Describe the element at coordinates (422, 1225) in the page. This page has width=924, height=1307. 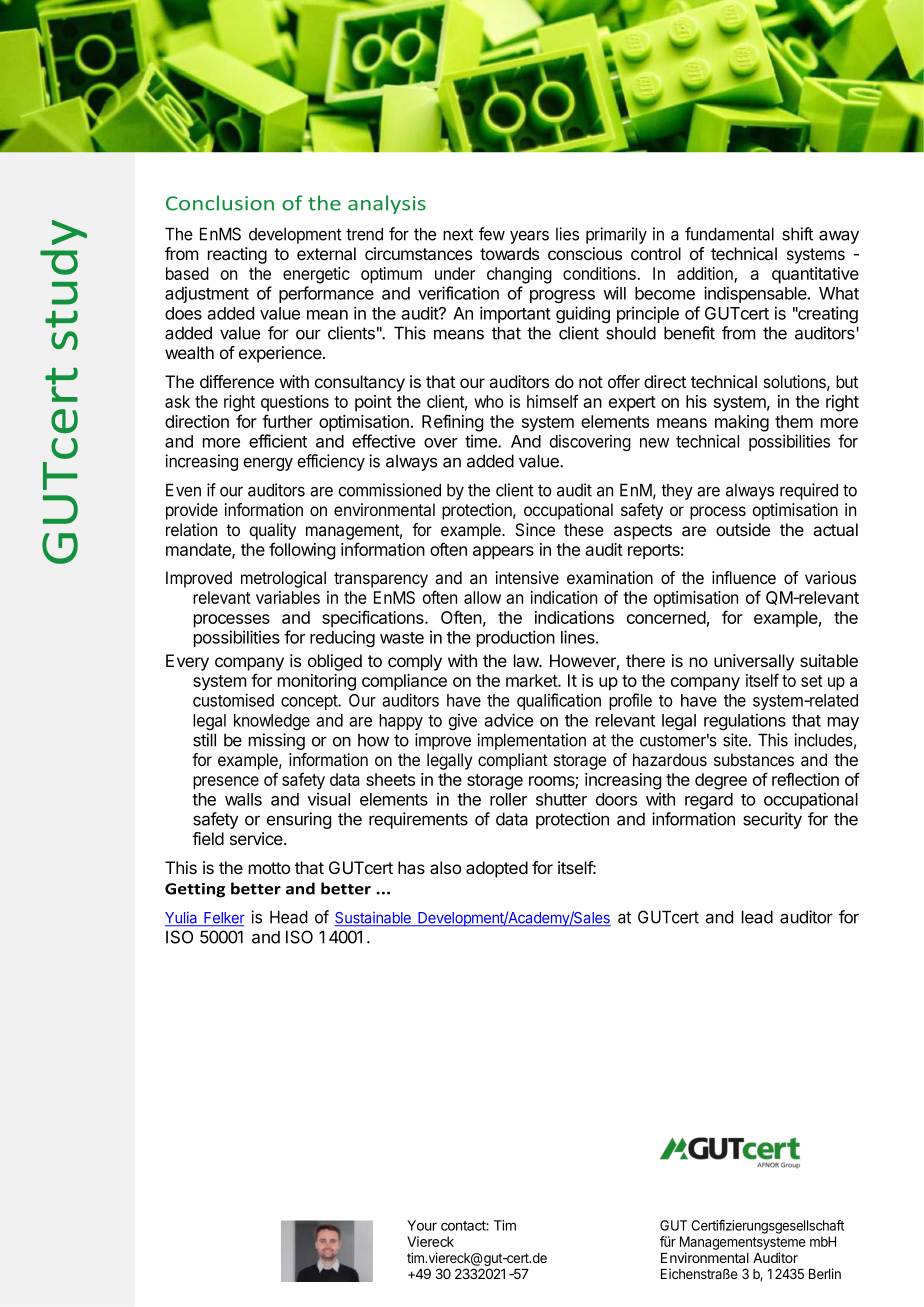
I see `Your` at that location.
